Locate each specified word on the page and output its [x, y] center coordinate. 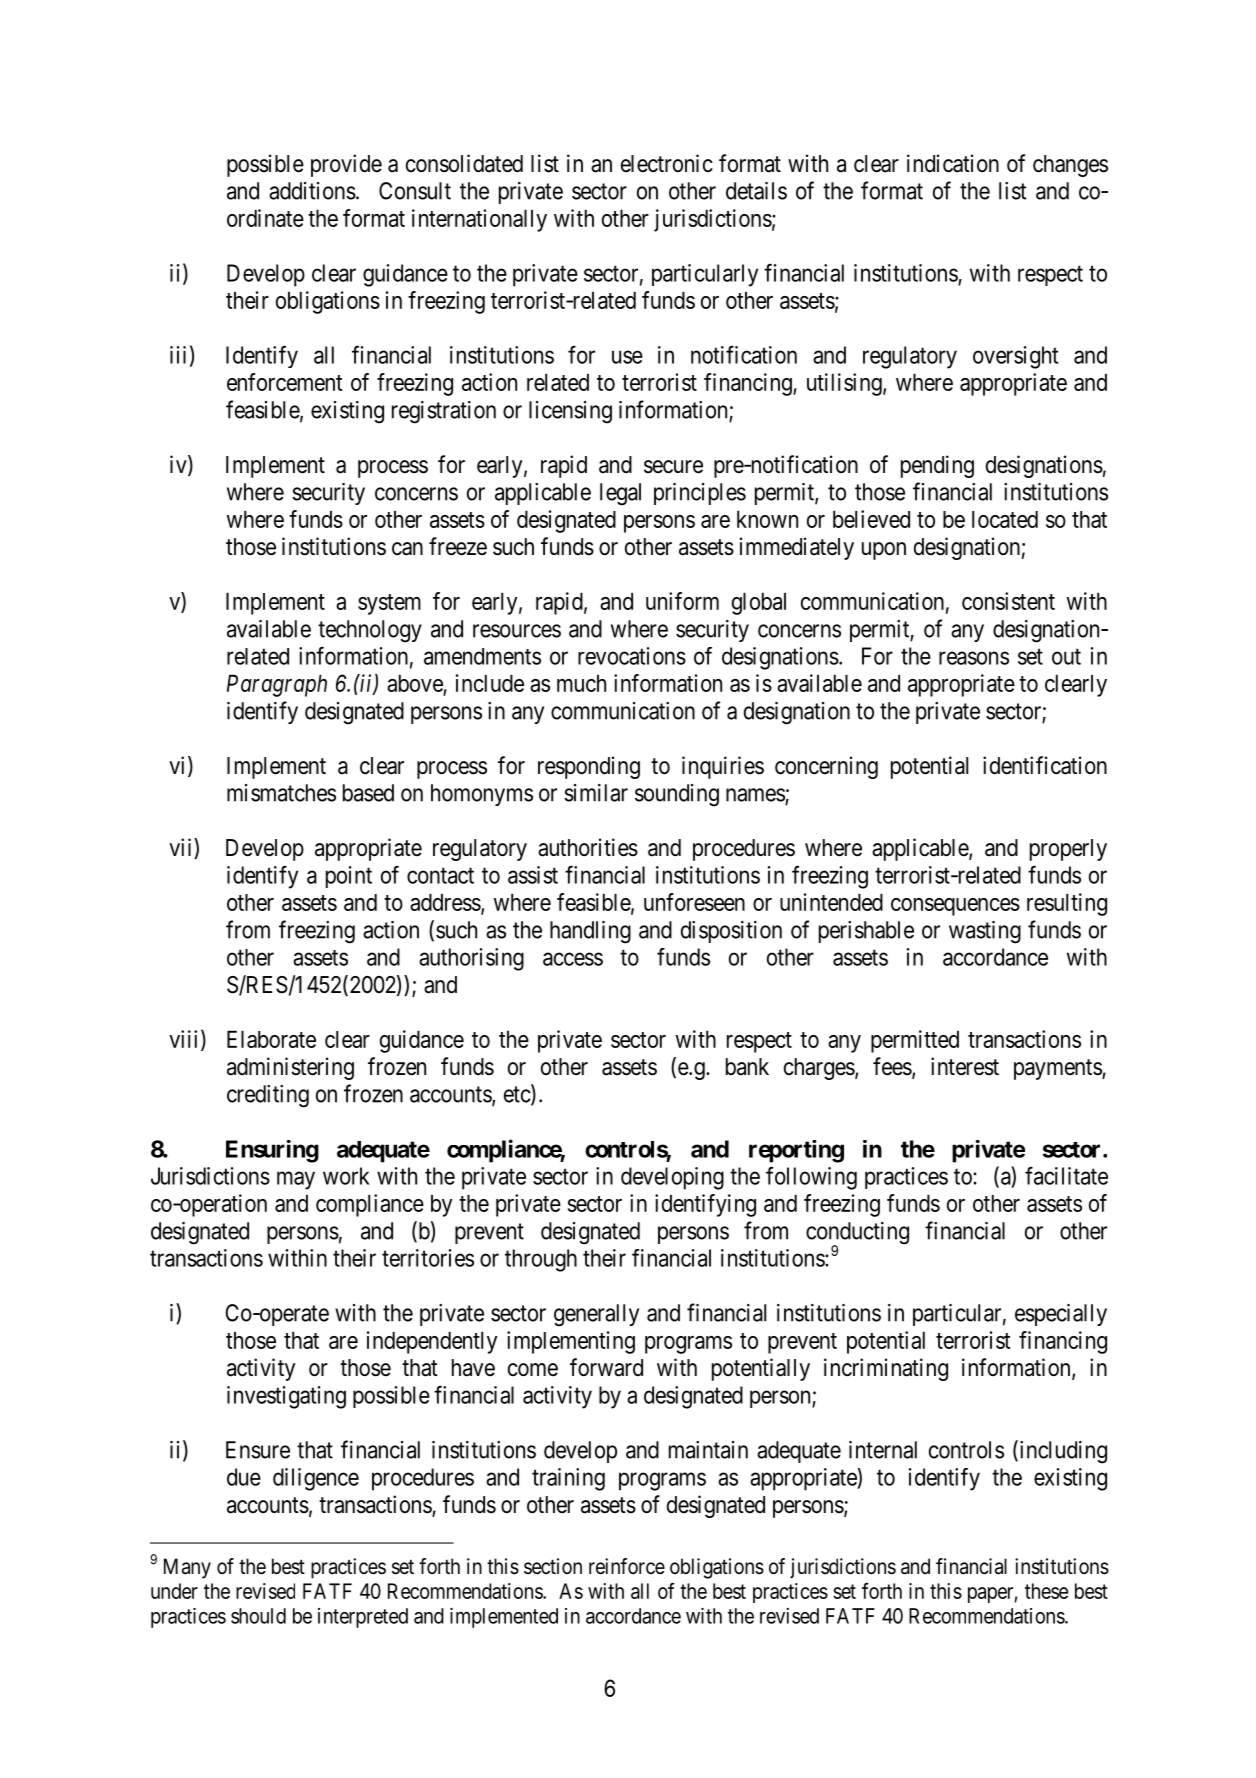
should [258, 1616]
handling [590, 932]
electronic [667, 163]
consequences [955, 907]
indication [953, 163]
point [349, 877]
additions [312, 191]
